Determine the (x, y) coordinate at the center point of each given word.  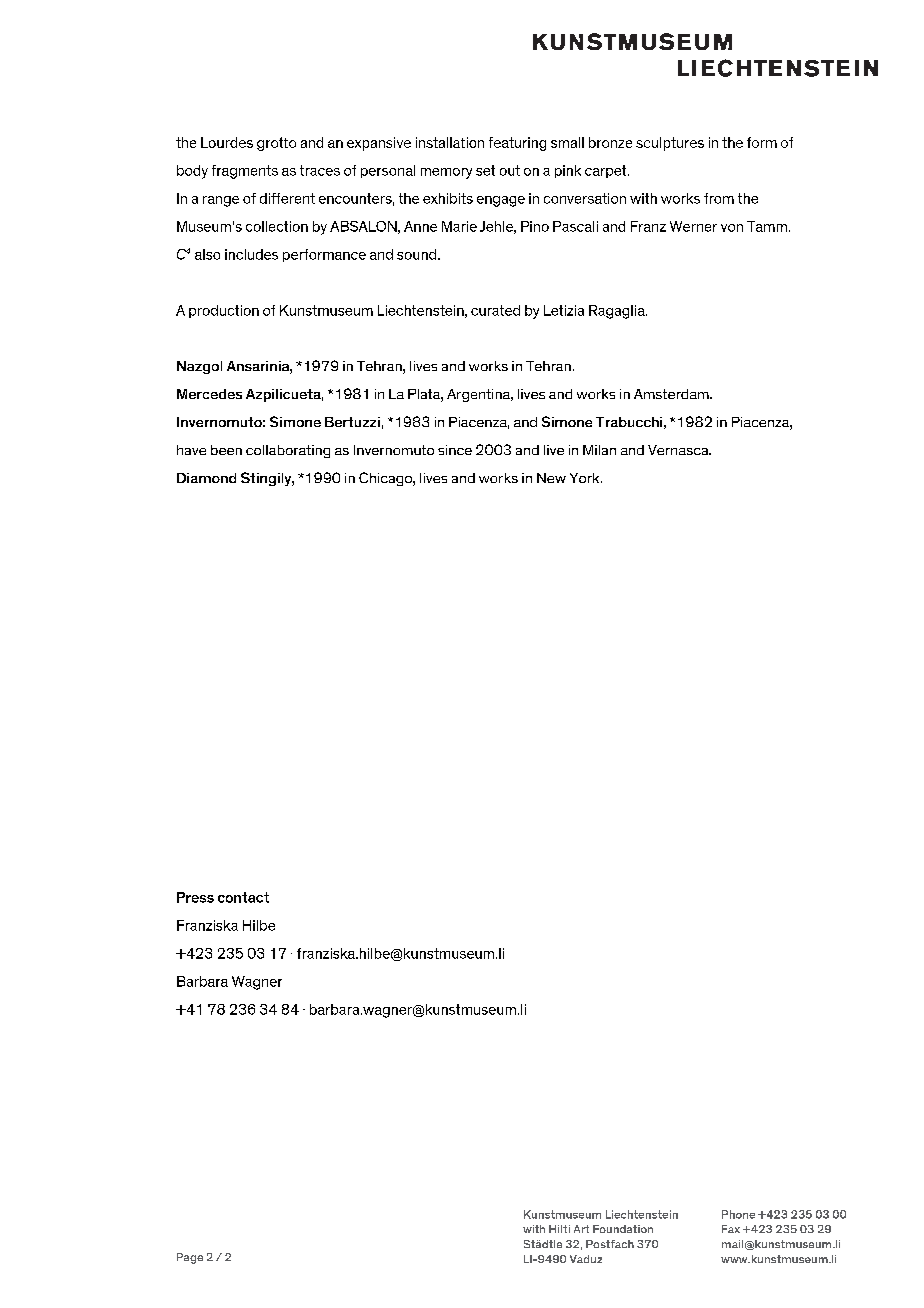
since (455, 450)
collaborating (288, 451)
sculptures (670, 144)
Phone (738, 1214)
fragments (245, 172)
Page (190, 1258)
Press (195, 897)
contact (243, 897)
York (586, 478)
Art (581, 1229)
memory (446, 173)
